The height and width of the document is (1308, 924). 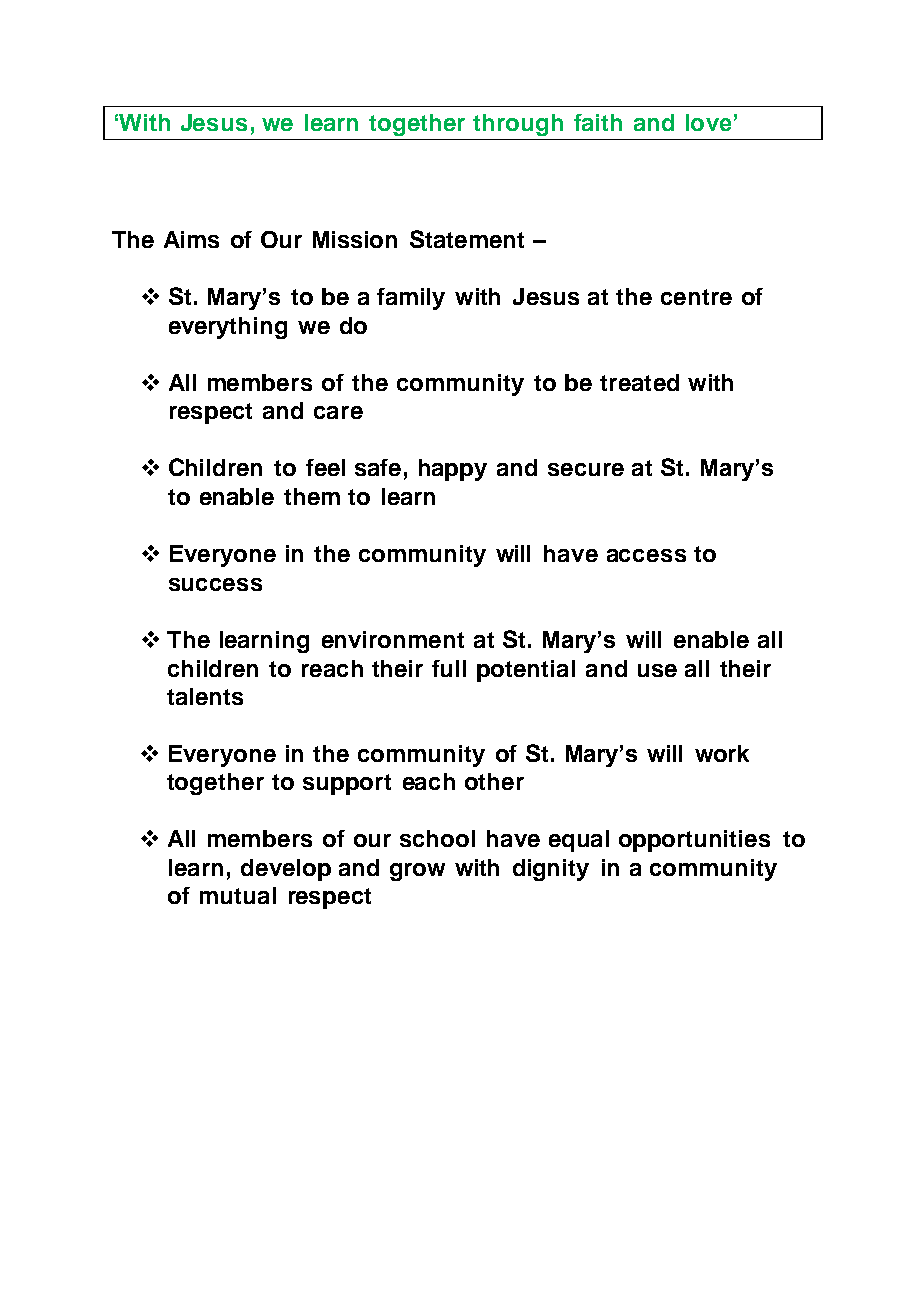 I want to click on through, so click(x=518, y=125).
